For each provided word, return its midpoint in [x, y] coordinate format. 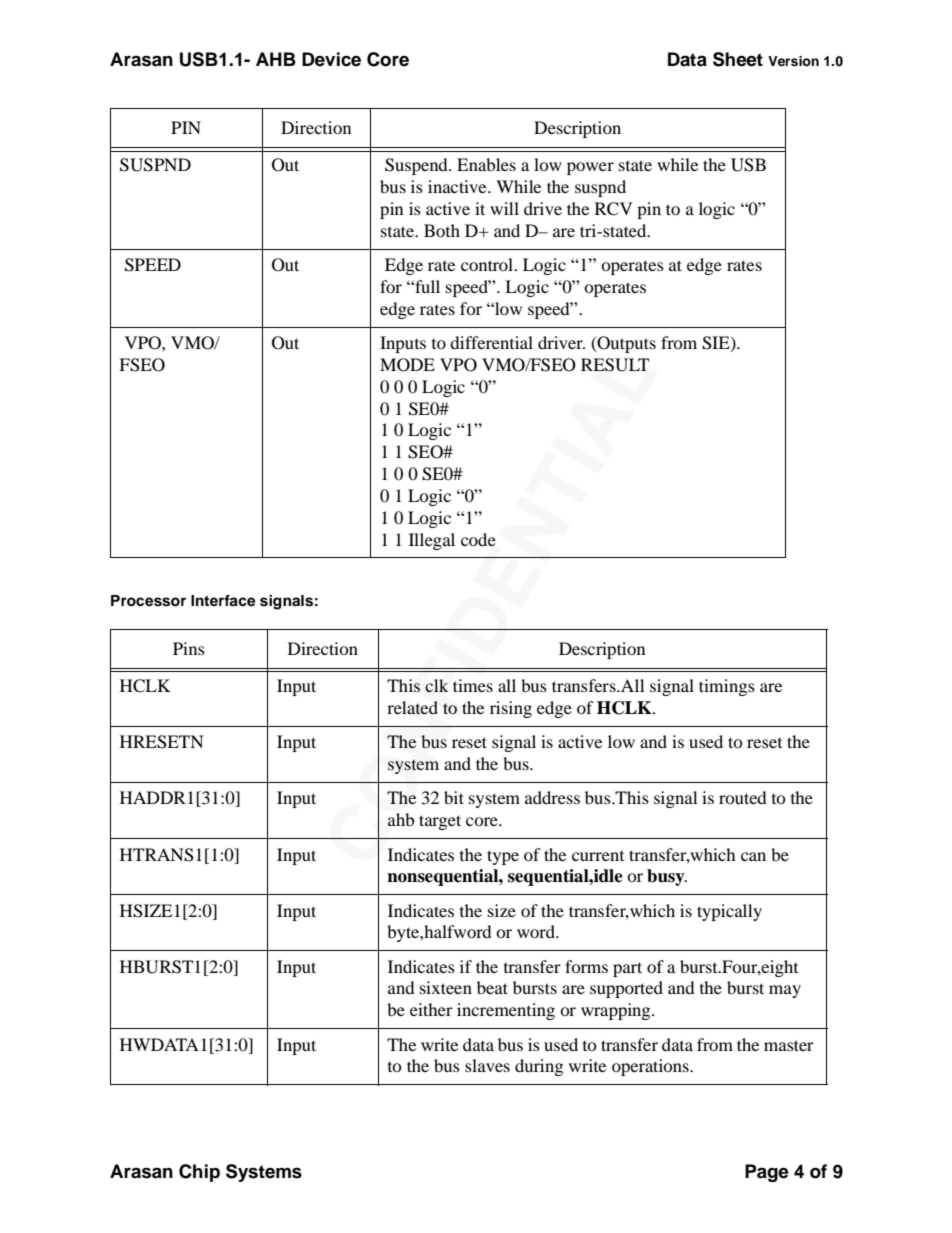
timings [727, 687]
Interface [223, 601]
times [473, 685]
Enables [486, 164]
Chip [199, 1173]
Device [331, 59]
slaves [487, 1065]
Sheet [738, 59]
